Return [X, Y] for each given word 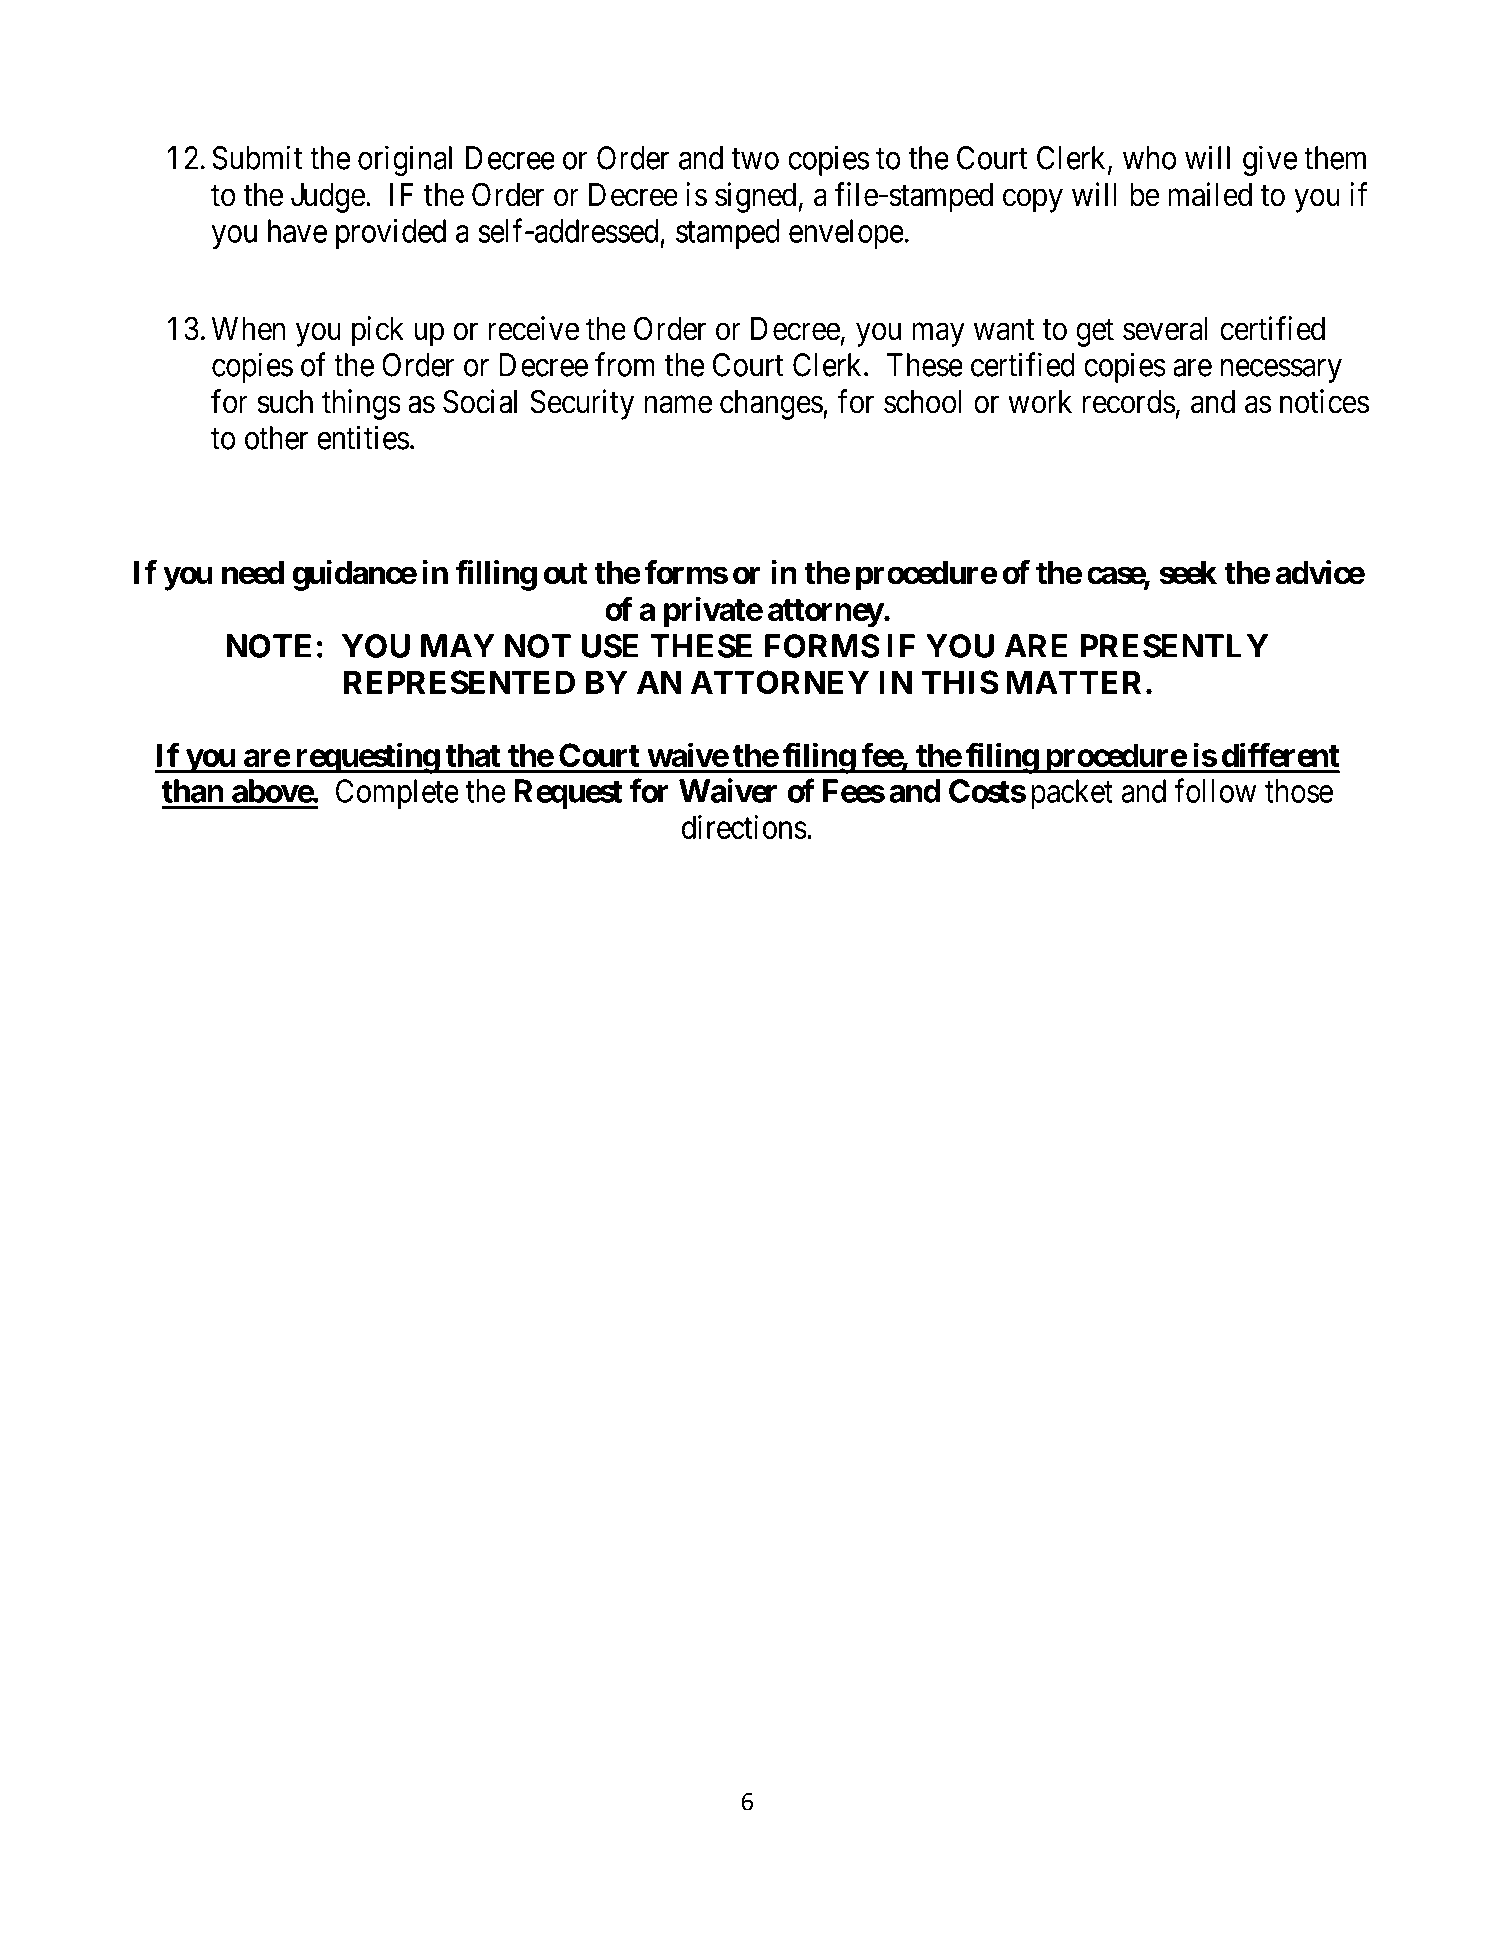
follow [1215, 790]
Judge [328, 198]
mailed [1210, 194]
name [678, 405]
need [253, 573]
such [285, 402]
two [755, 159]
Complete [397, 794]
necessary [1281, 371]
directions [744, 827]
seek [1188, 573]
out [565, 573]
